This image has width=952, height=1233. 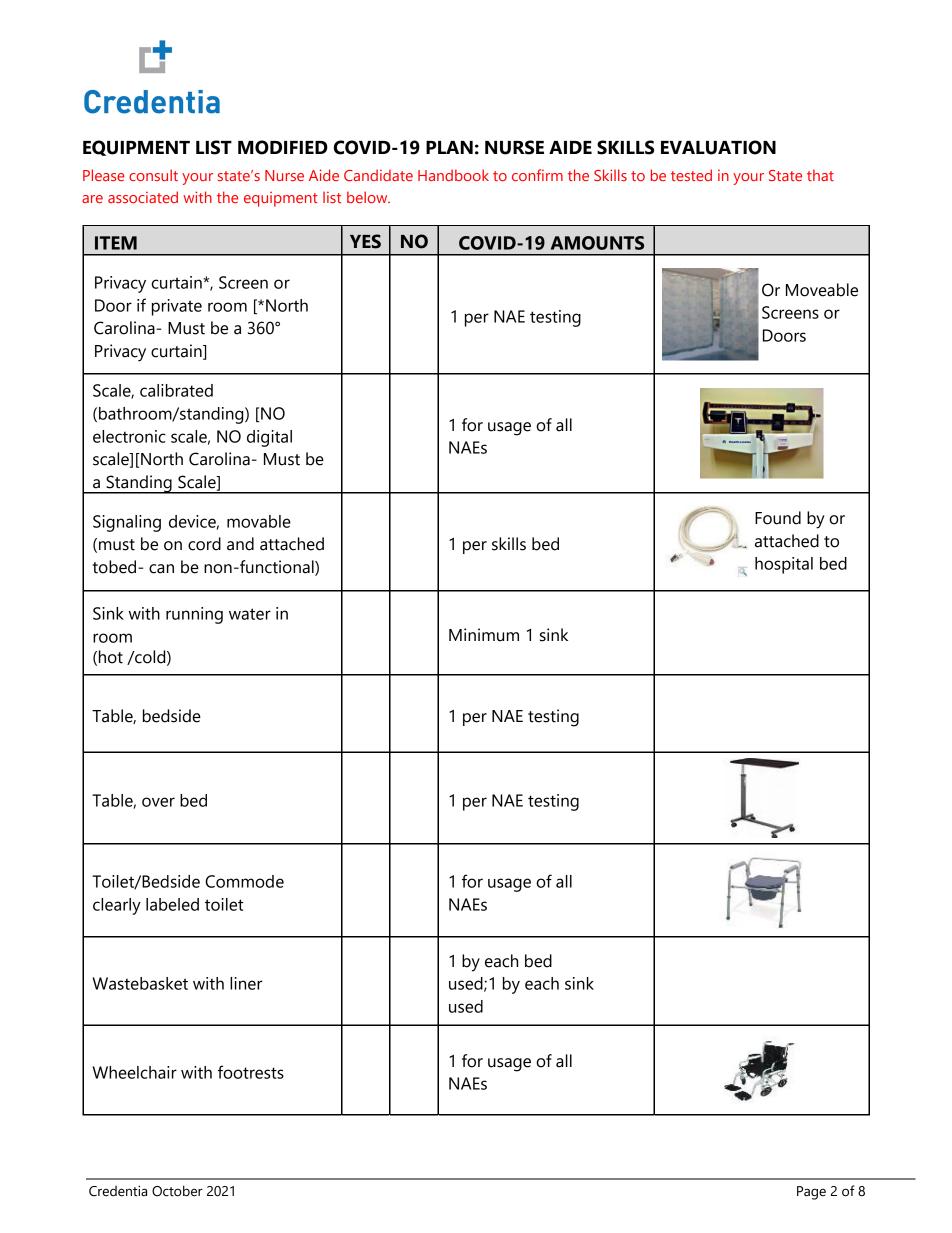 I want to click on consult, so click(x=153, y=175).
